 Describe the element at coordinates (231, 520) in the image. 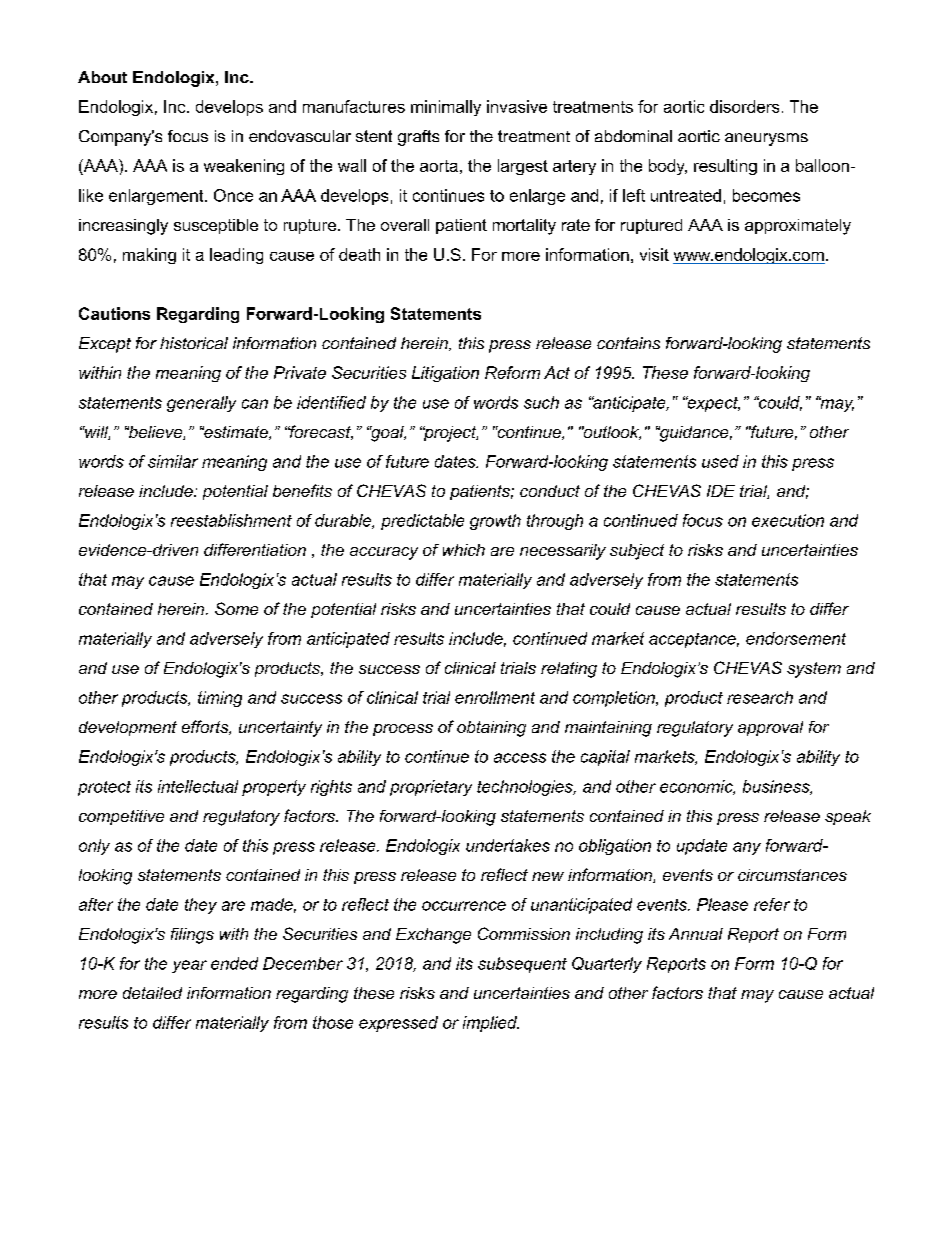

I see `reestablishment` at that location.
